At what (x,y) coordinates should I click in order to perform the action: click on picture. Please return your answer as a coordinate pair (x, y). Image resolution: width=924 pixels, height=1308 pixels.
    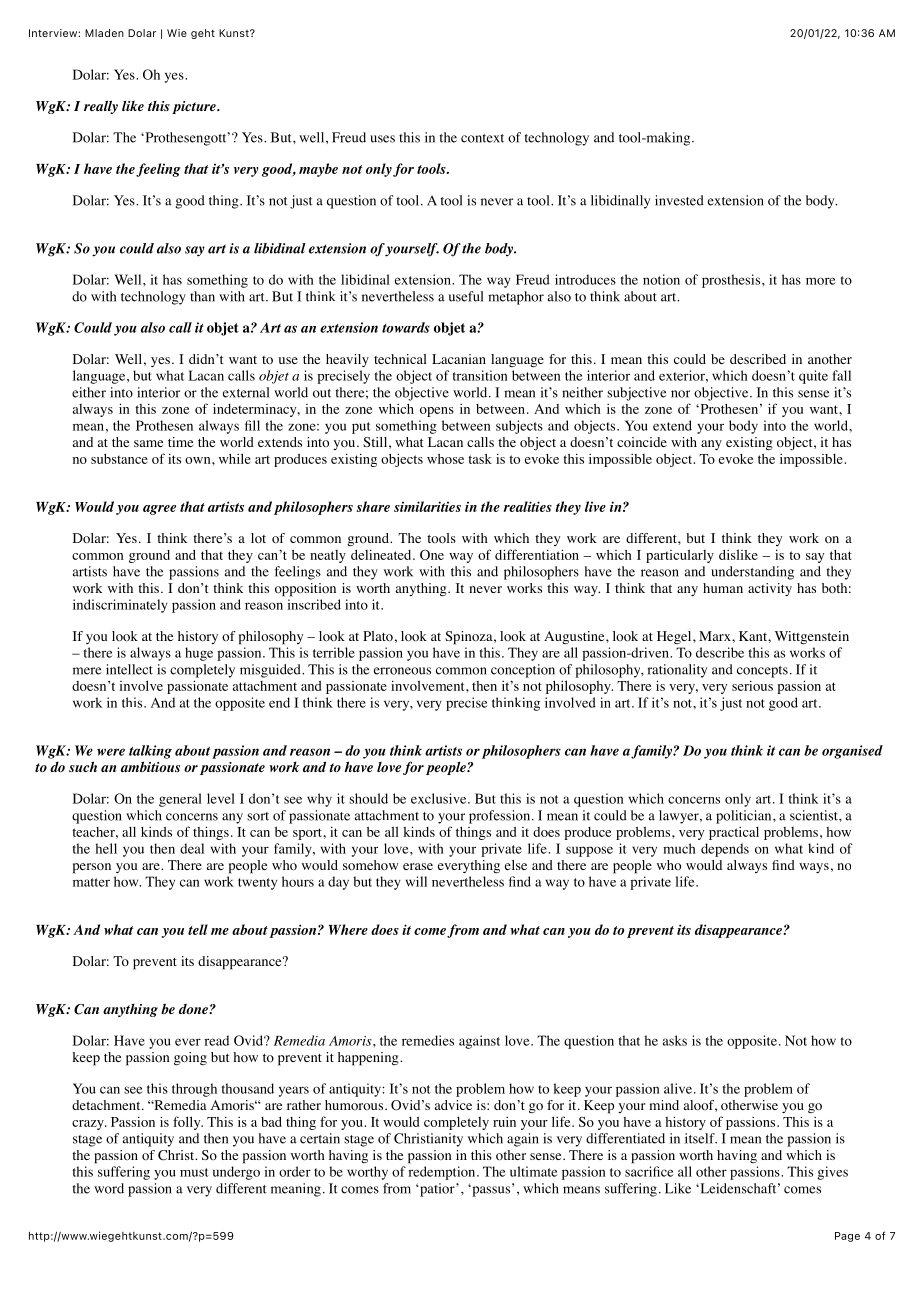
    Looking at the image, I should click on (195, 107).
